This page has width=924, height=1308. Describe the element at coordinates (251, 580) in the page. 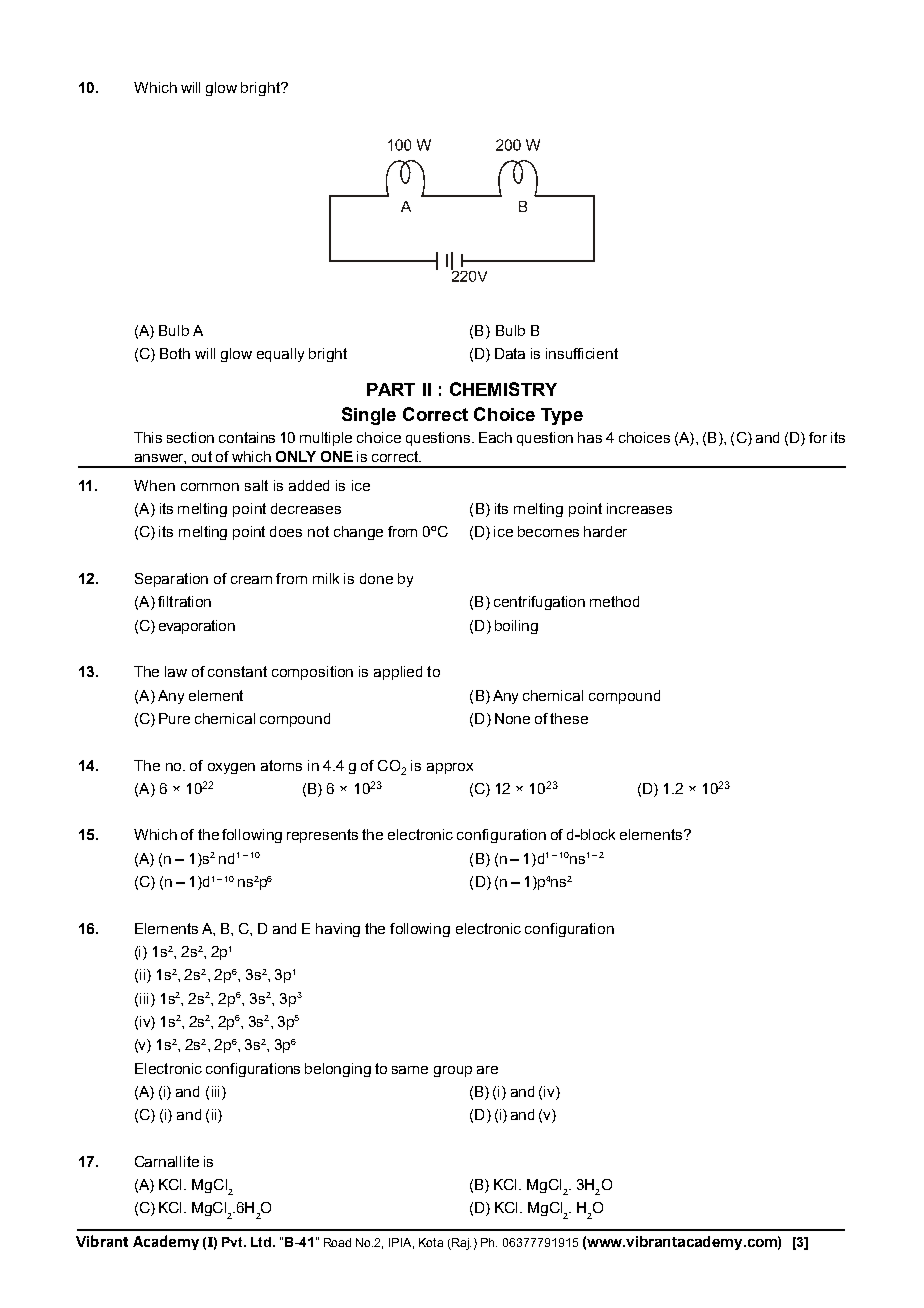

I see `cream` at that location.
